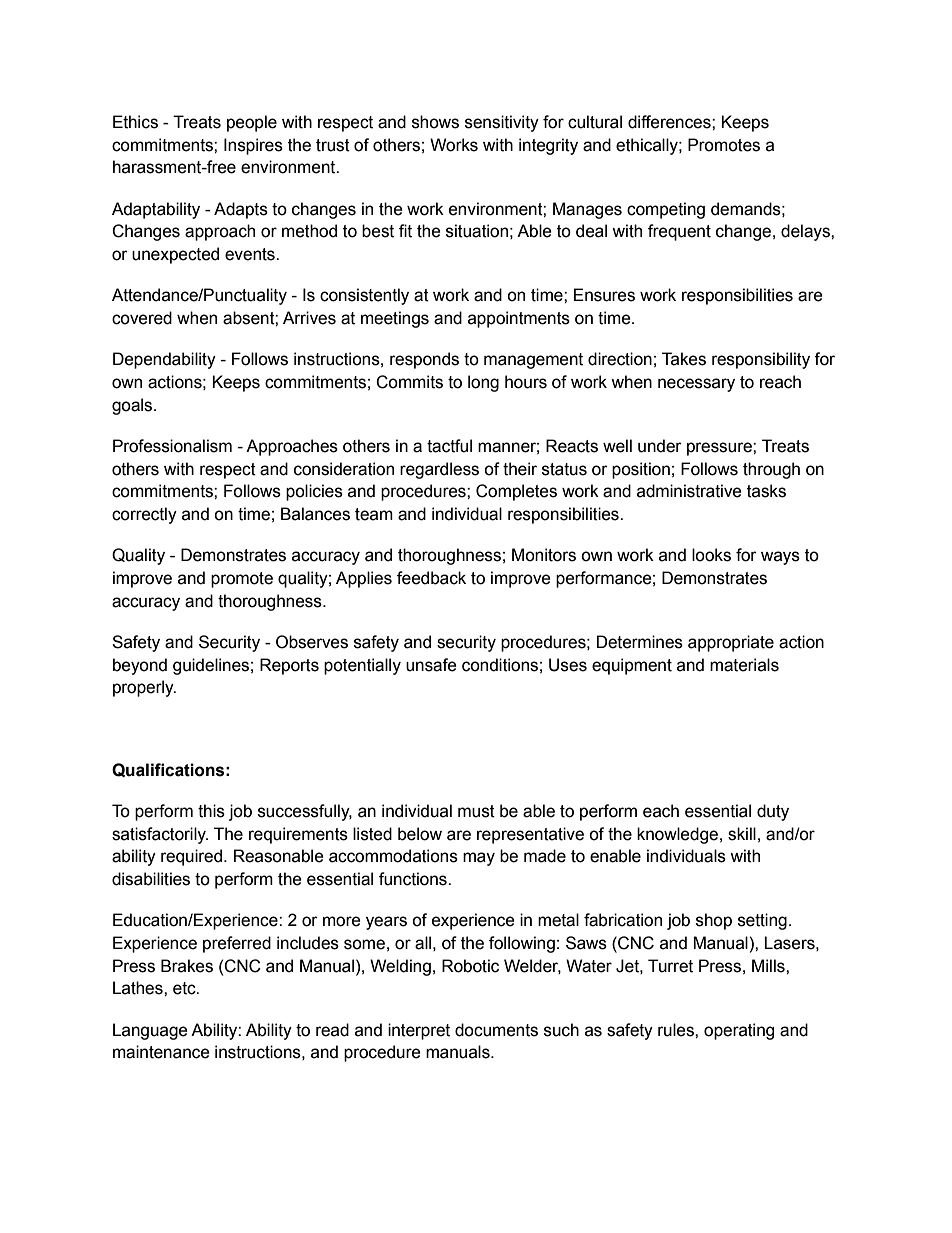 The image size is (952, 1233). I want to click on etc, so click(185, 988).
